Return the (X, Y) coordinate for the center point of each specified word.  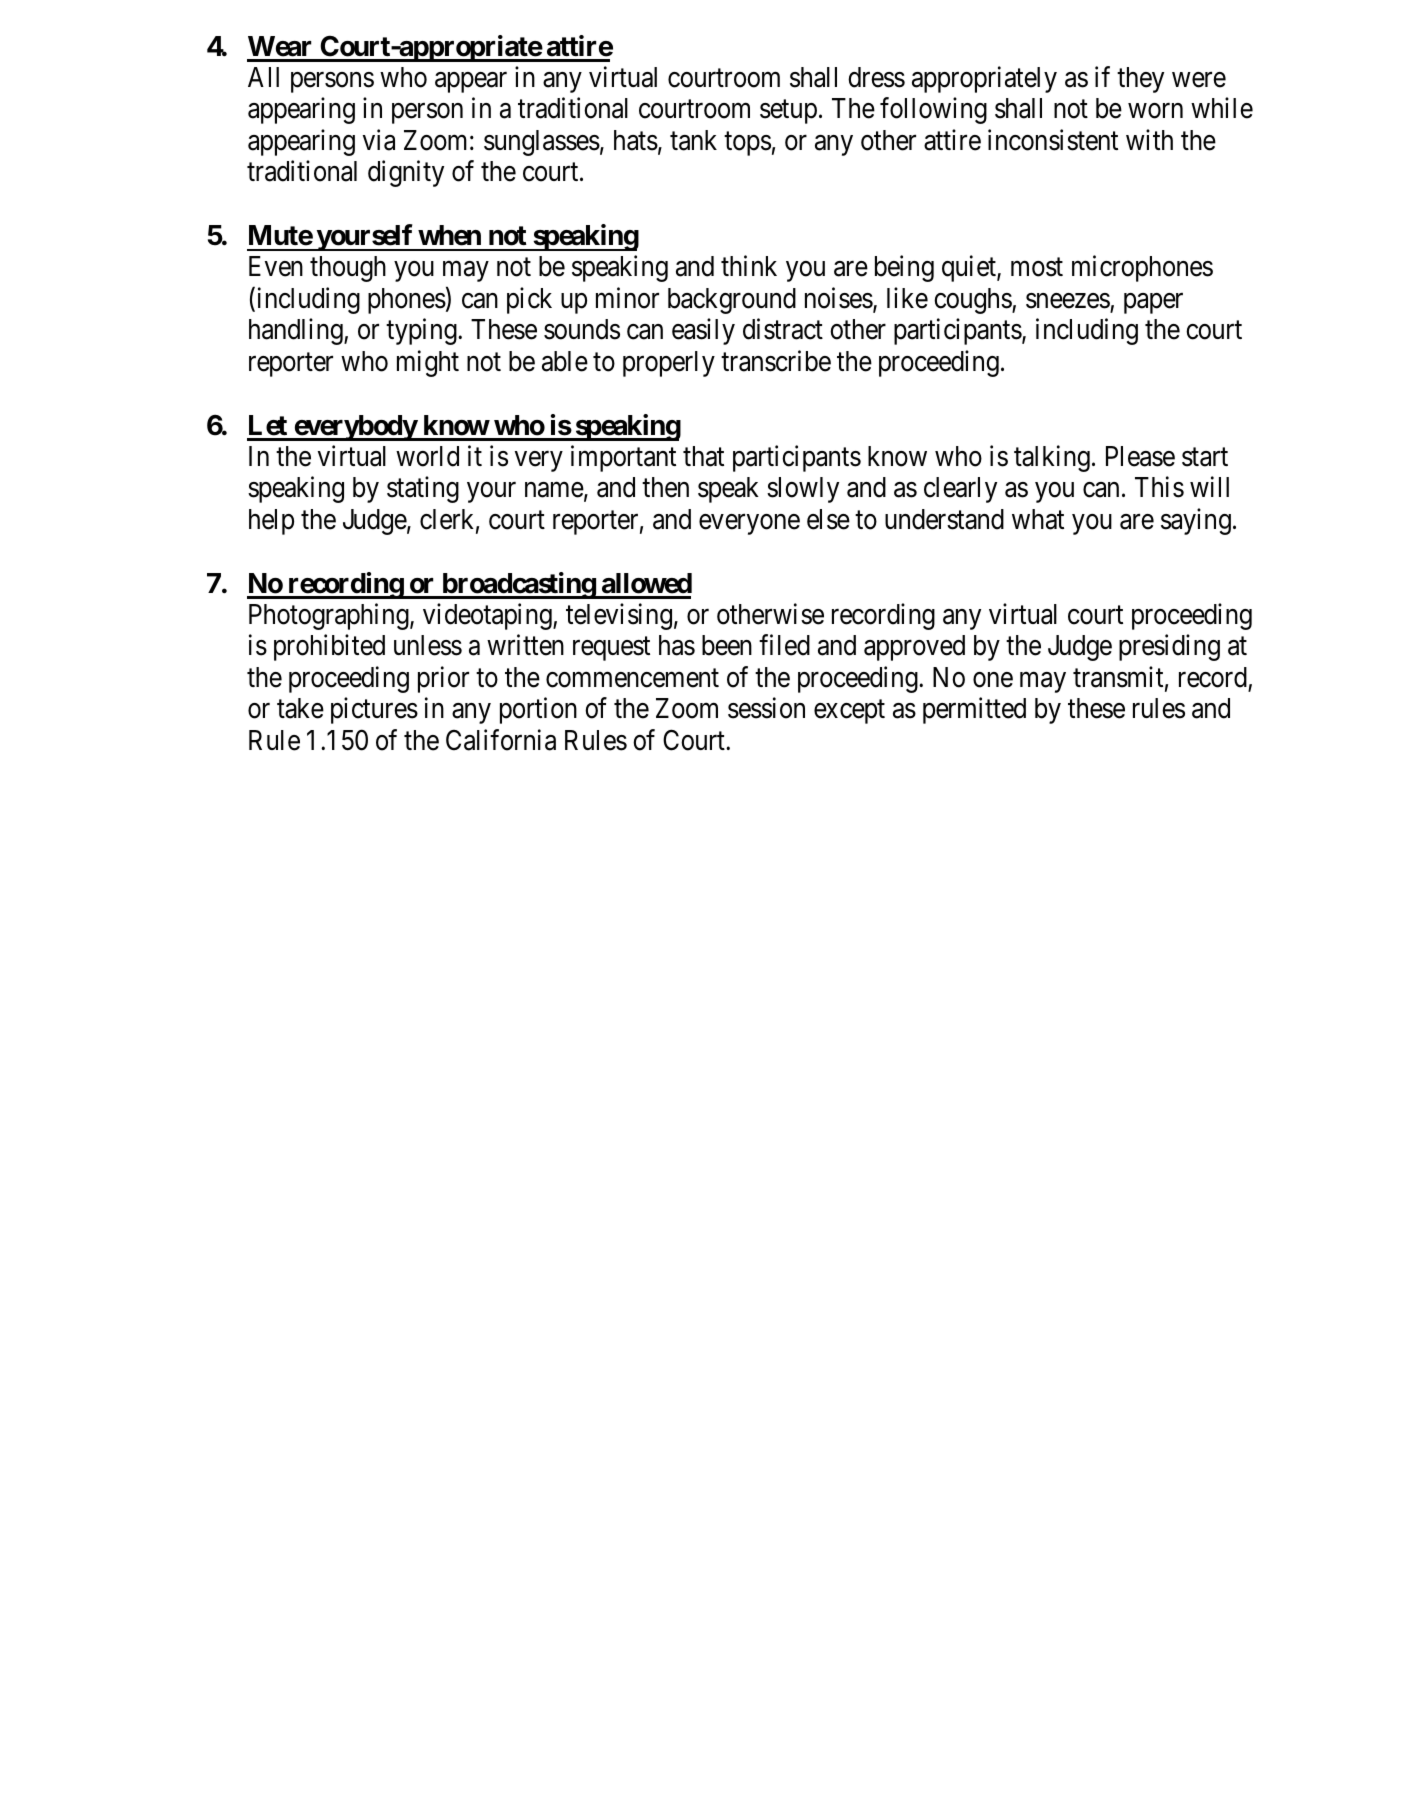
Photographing (330, 616)
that (703, 456)
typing (422, 332)
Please (1140, 456)
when (449, 235)
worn (1155, 111)
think (749, 265)
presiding (1169, 648)
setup (788, 112)
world (427, 456)
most (1037, 267)
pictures (374, 711)
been (727, 645)
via (379, 140)
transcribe (776, 361)
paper (1153, 303)
